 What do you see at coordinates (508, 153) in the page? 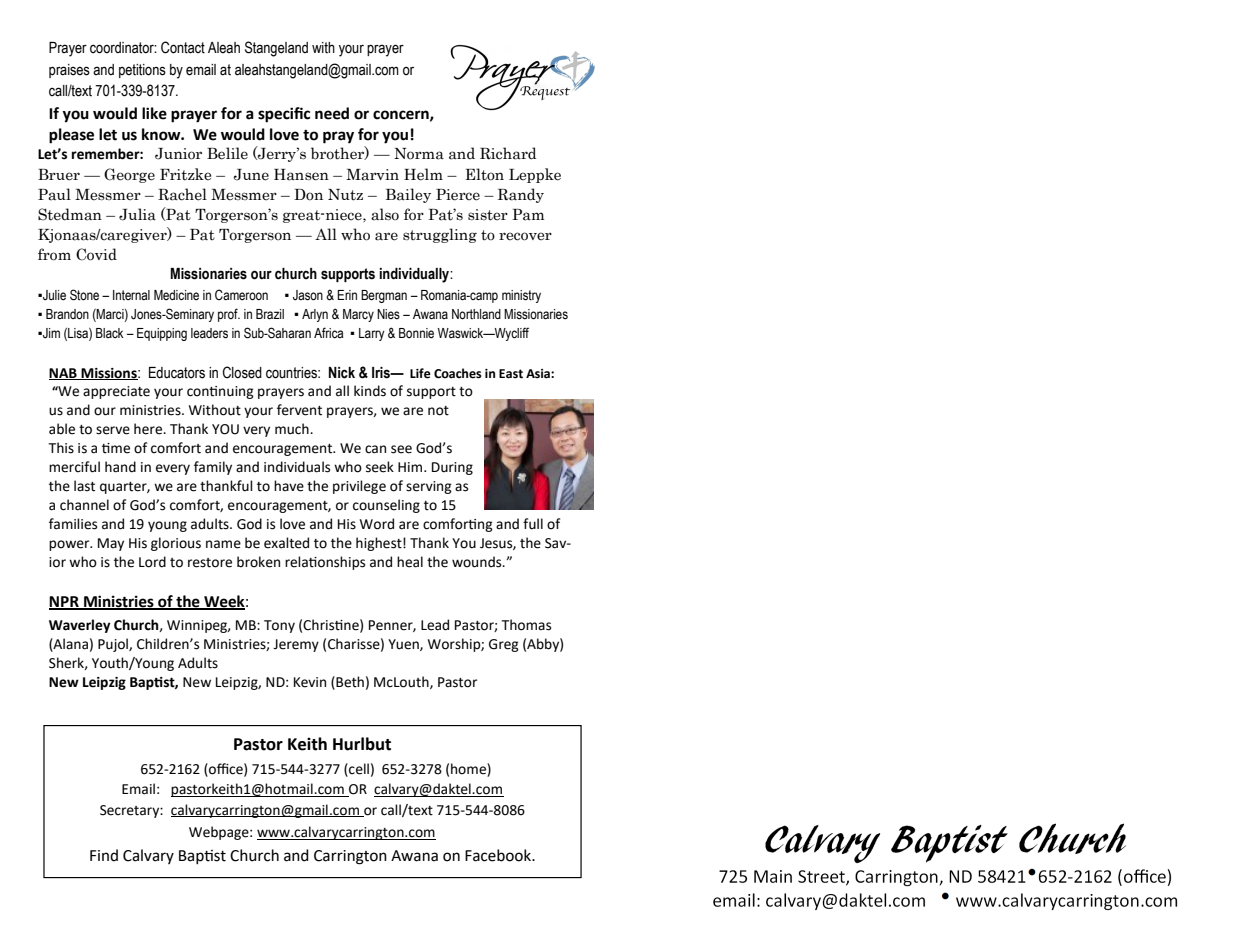
I see `Richard` at bounding box center [508, 153].
